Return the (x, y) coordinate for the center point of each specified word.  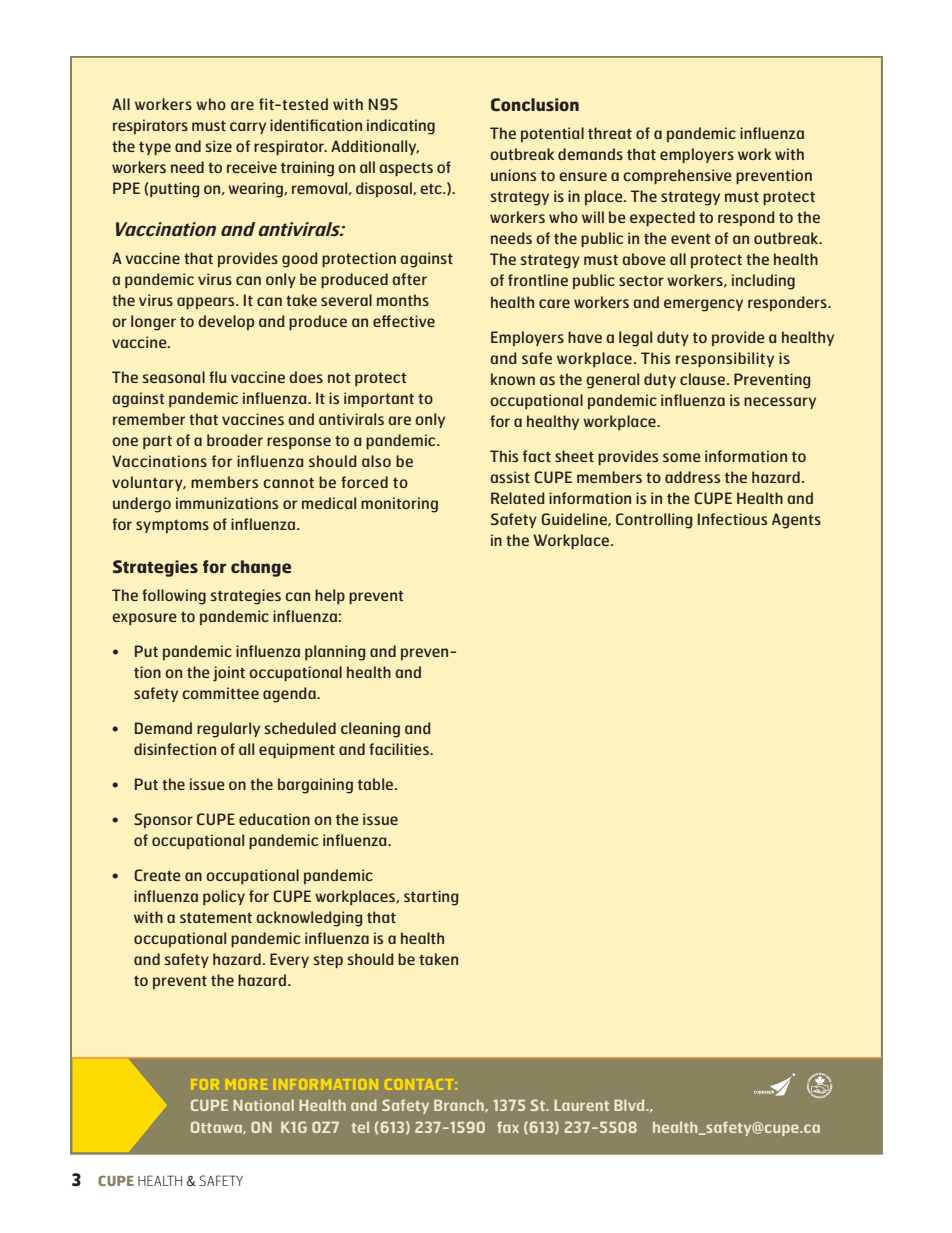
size (218, 146)
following (174, 597)
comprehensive (677, 177)
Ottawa (217, 1127)
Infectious (732, 519)
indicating (401, 127)
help (330, 597)
